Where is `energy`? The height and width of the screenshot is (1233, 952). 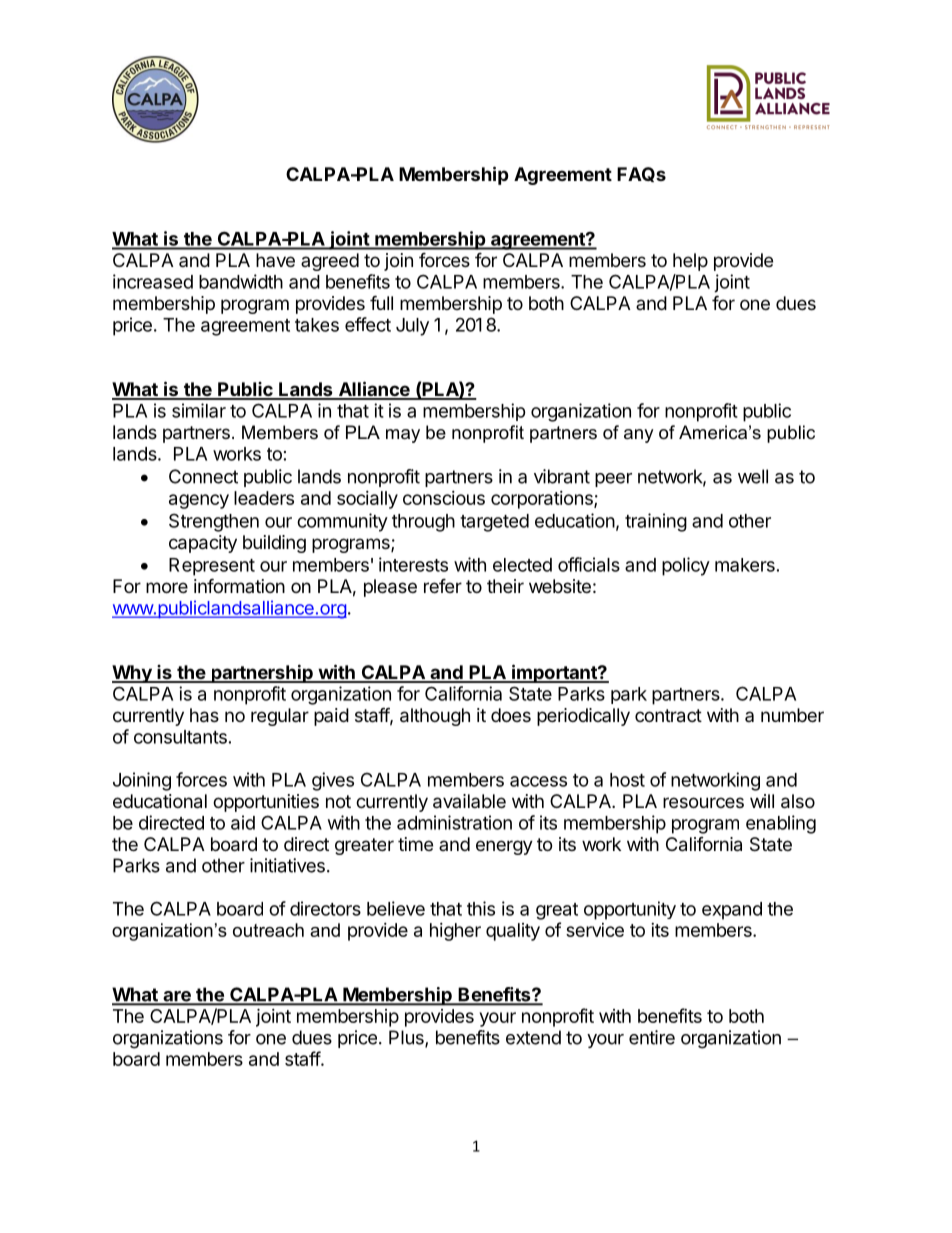
energy is located at coordinates (504, 847).
